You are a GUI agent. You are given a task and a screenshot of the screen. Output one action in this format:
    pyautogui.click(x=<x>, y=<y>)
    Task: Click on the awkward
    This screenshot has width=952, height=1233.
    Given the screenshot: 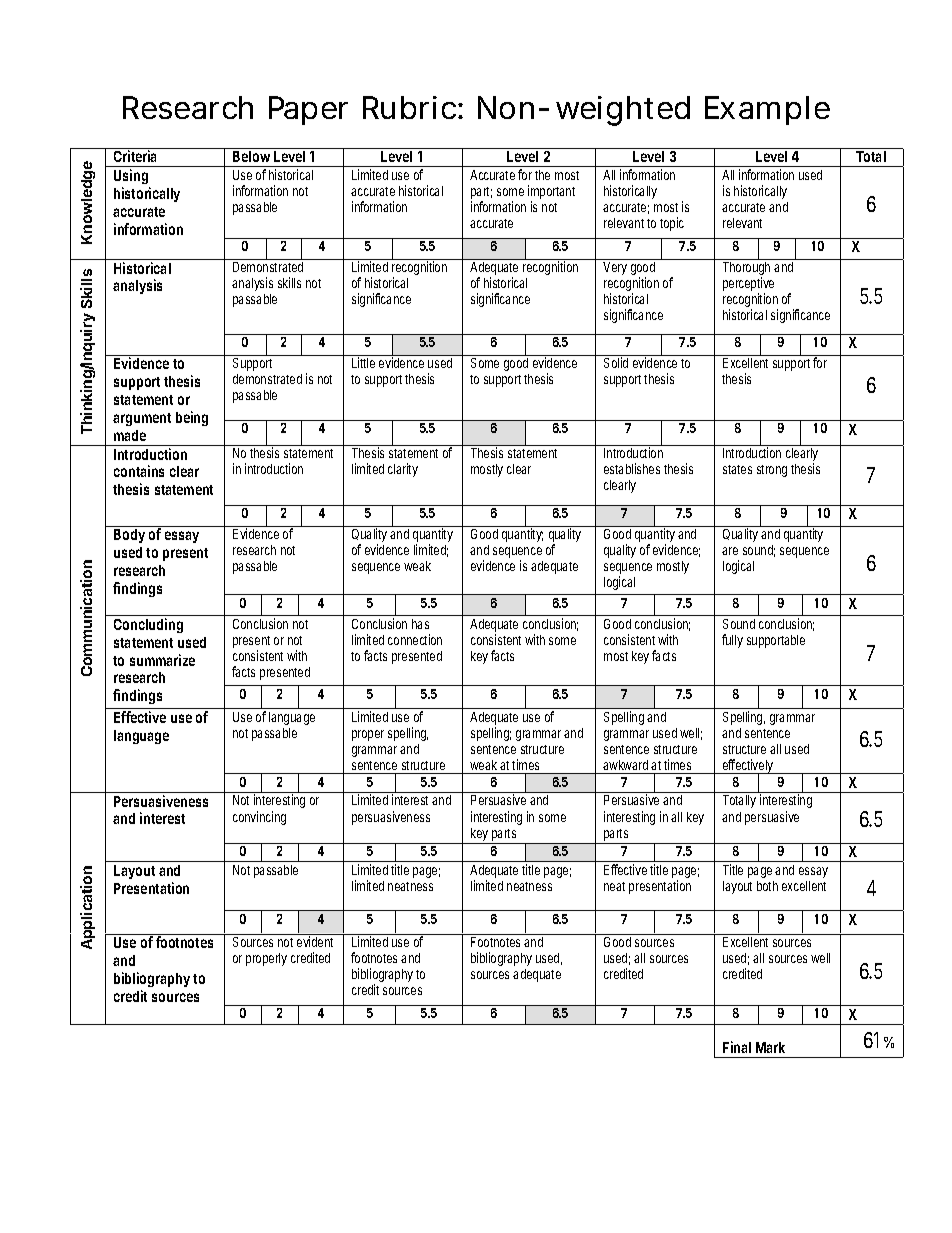 What is the action you would take?
    pyautogui.click(x=627, y=765)
